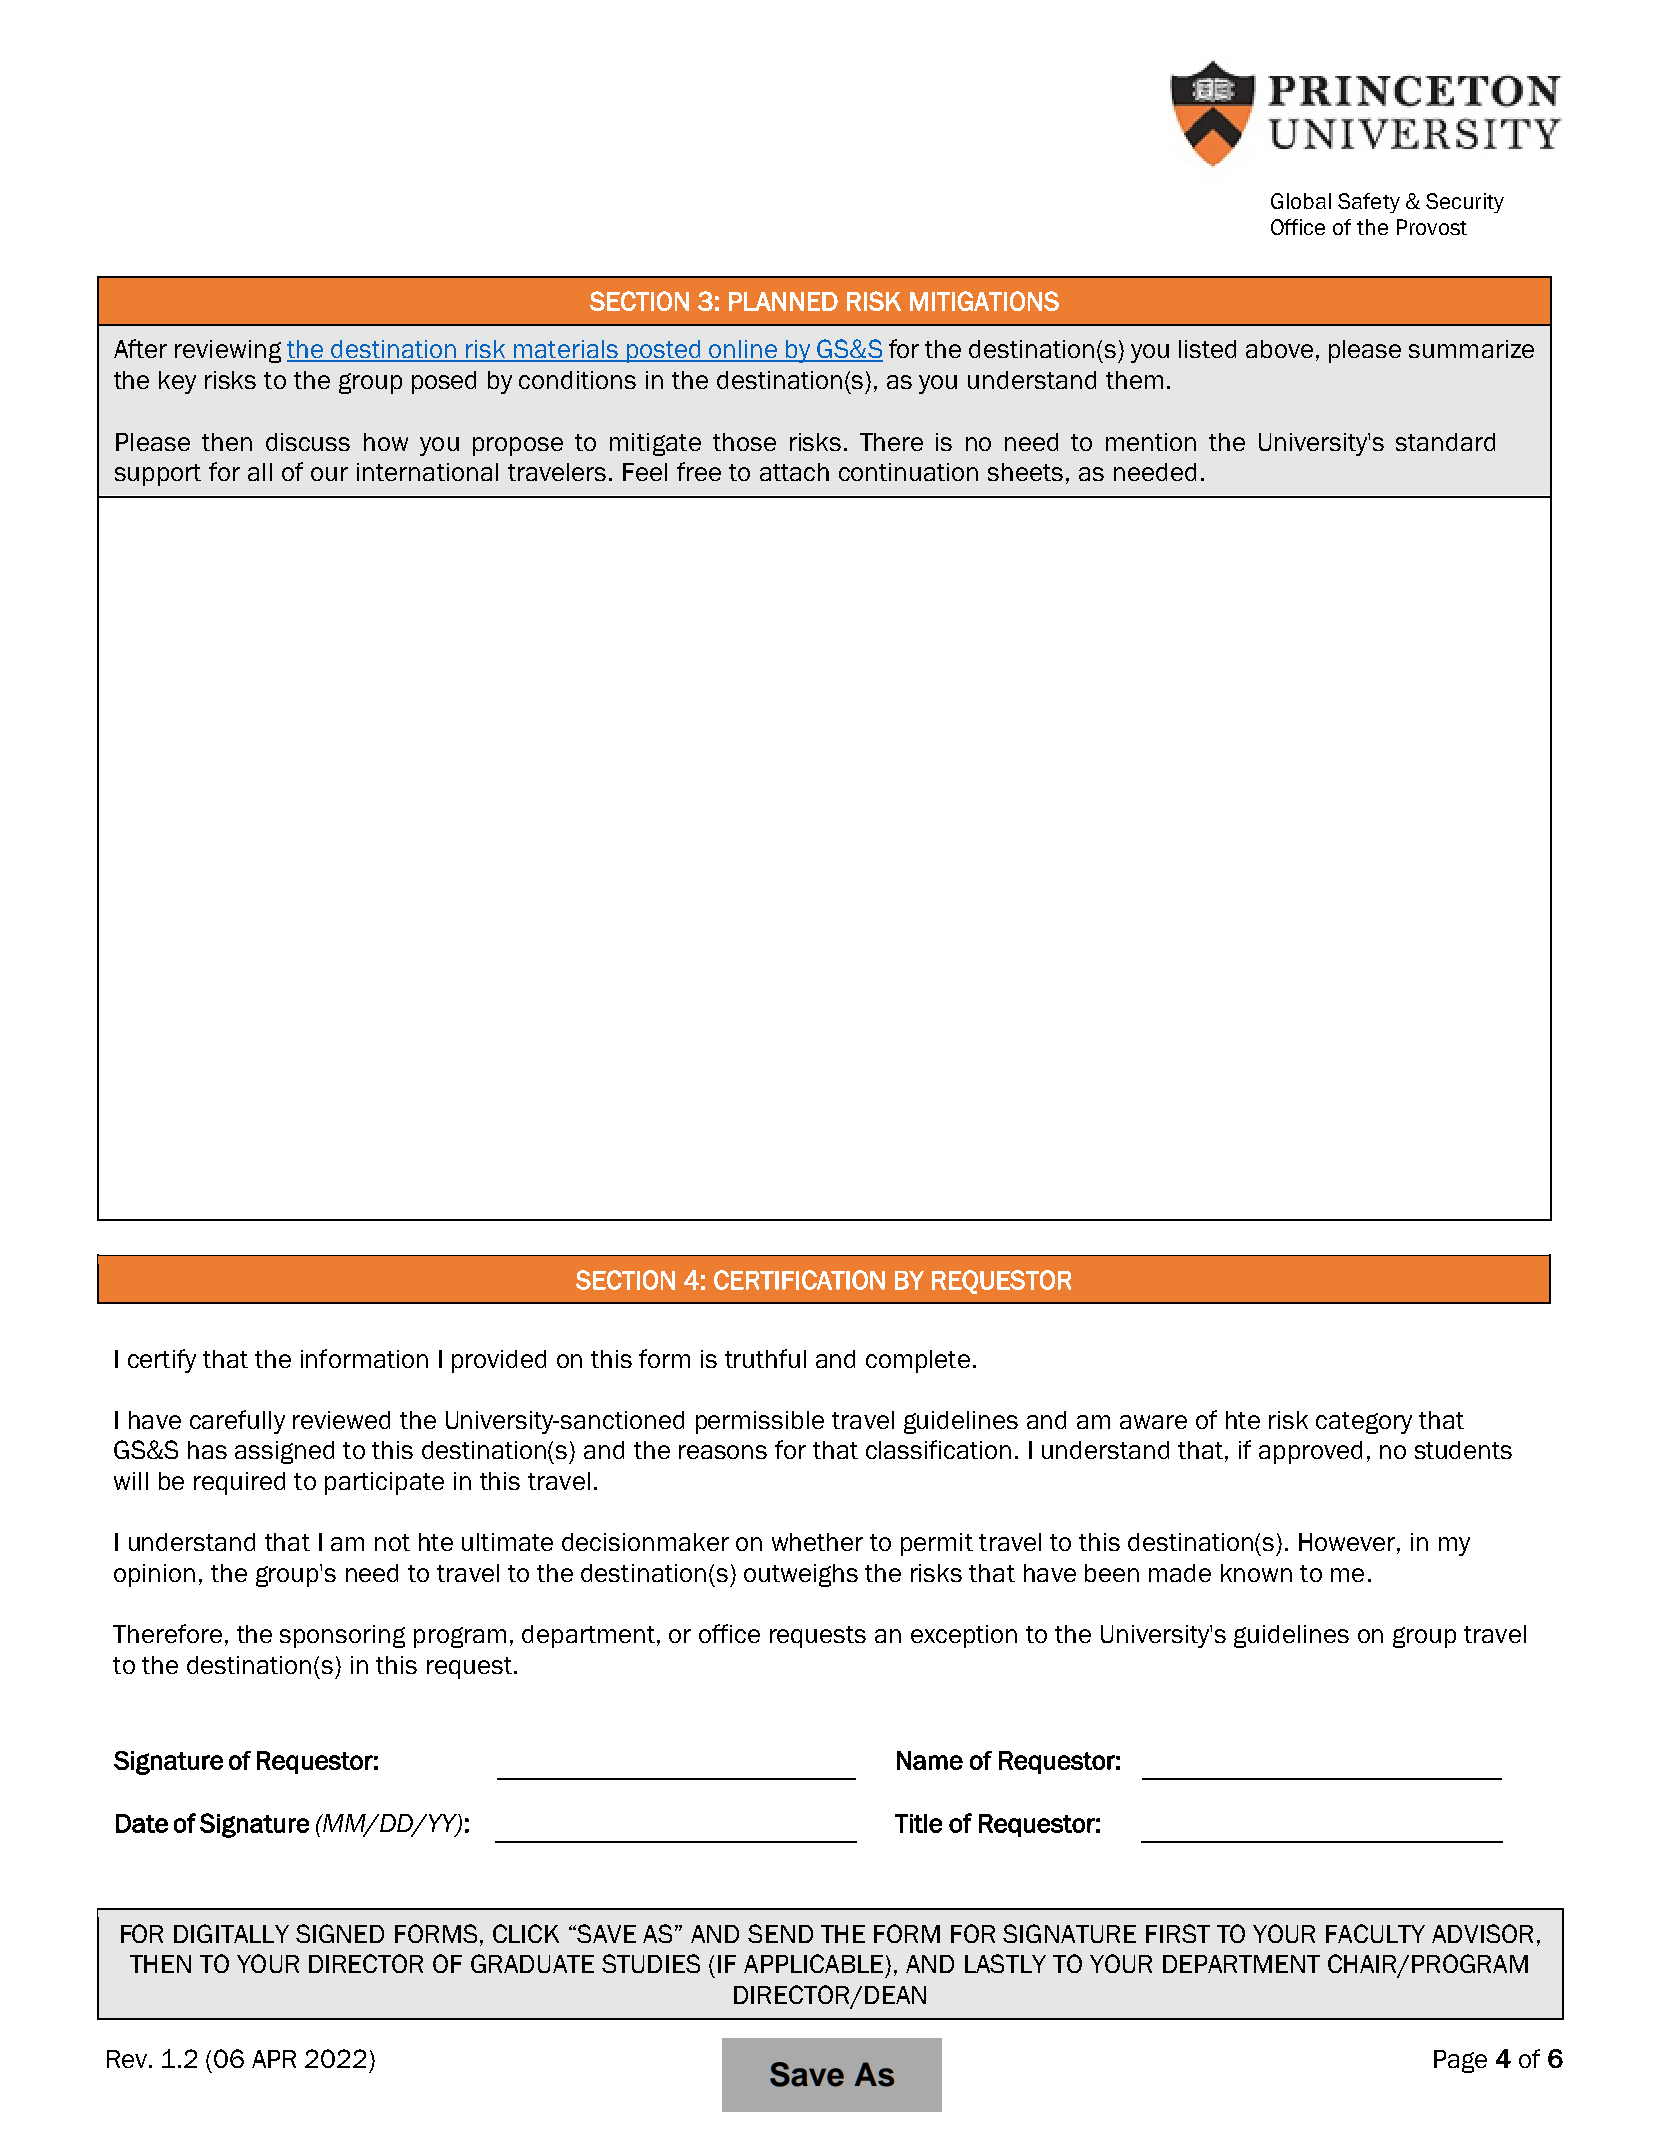 The image size is (1661, 2149). I want to click on certify, so click(162, 1361).
